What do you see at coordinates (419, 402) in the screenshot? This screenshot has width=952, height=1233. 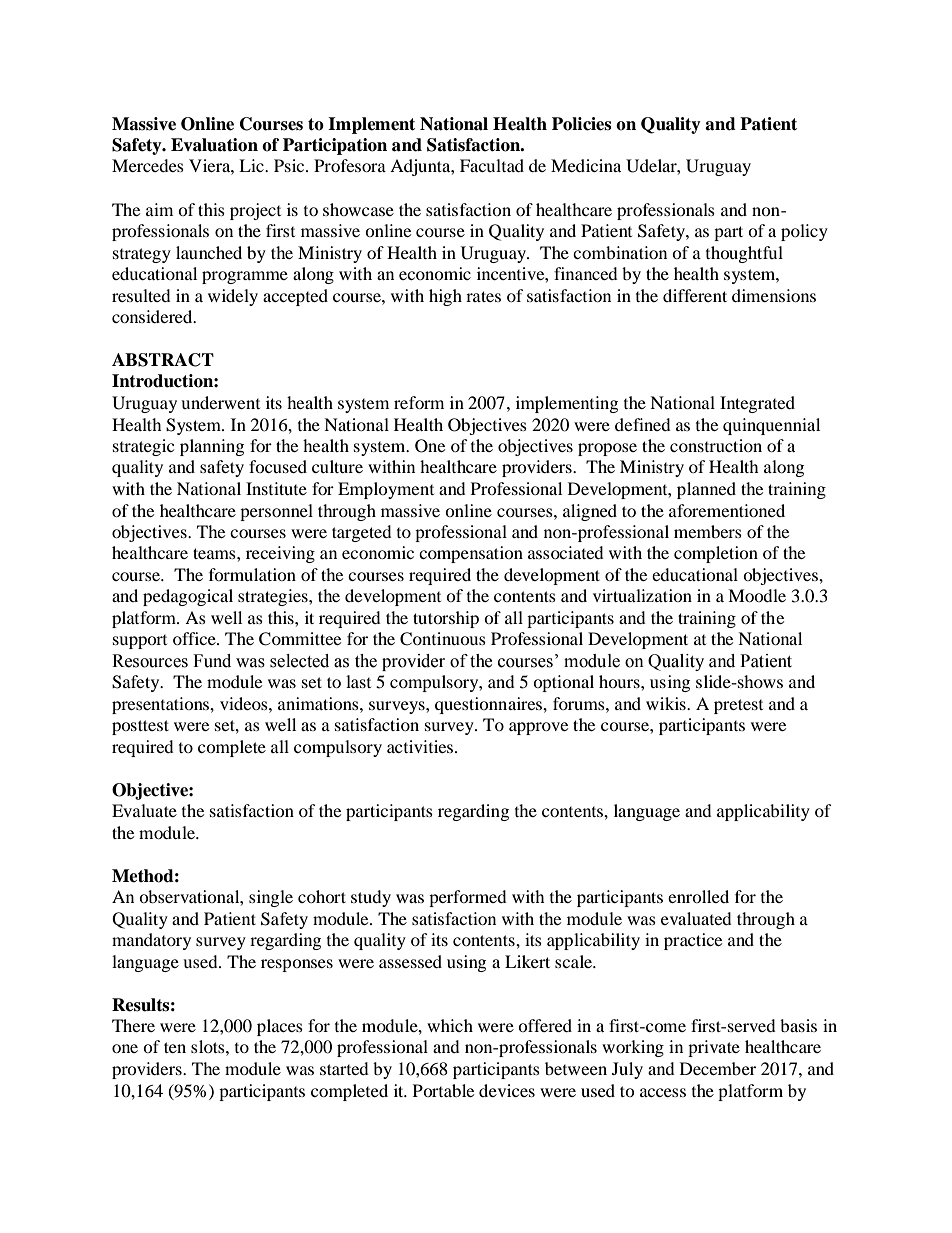 I see `reform` at bounding box center [419, 402].
